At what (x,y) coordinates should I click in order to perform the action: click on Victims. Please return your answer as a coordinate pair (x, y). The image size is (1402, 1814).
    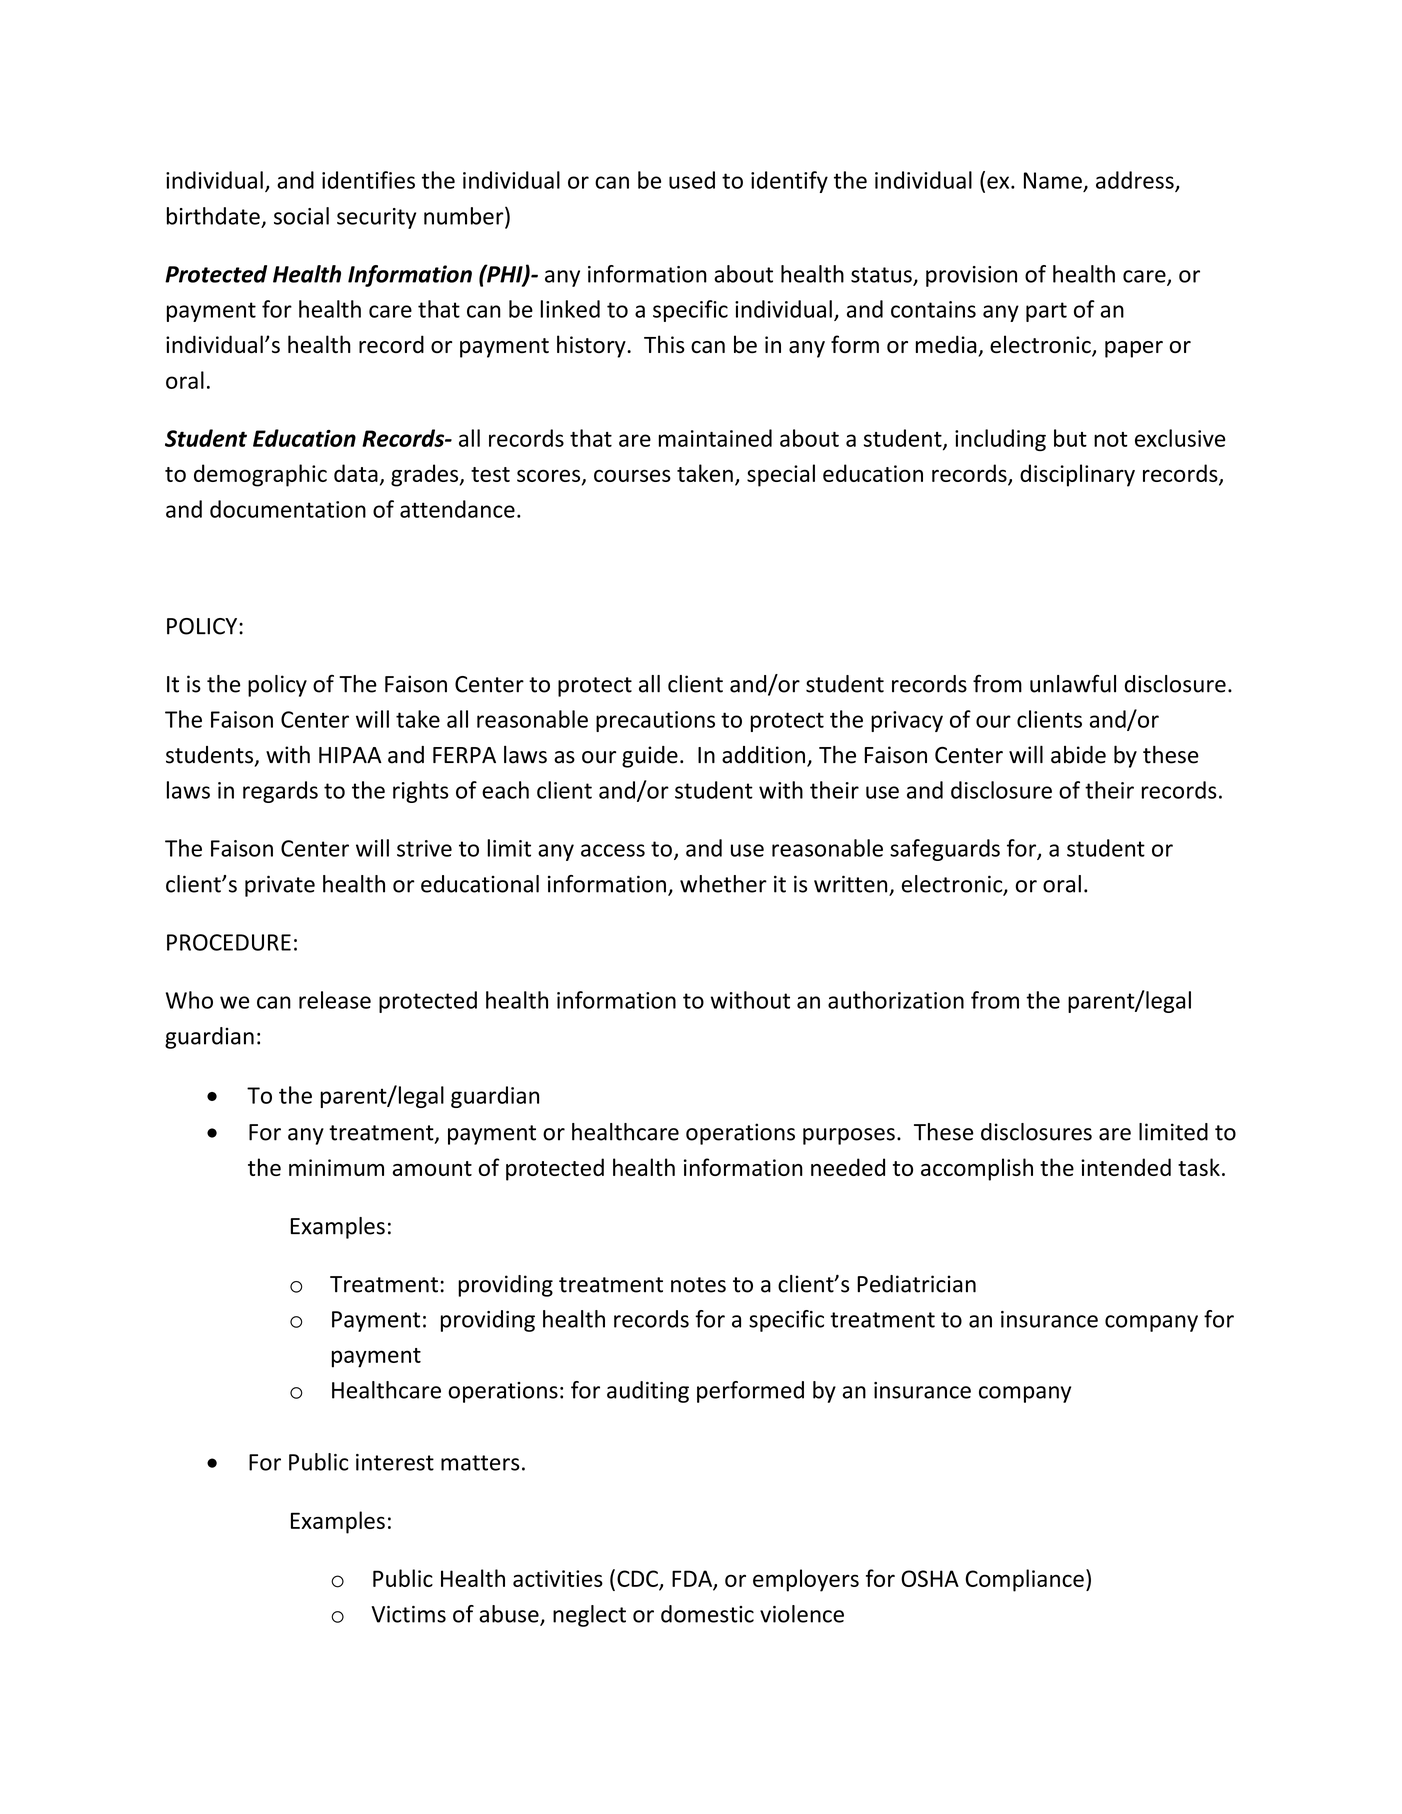
    Looking at the image, I should click on (409, 1614).
